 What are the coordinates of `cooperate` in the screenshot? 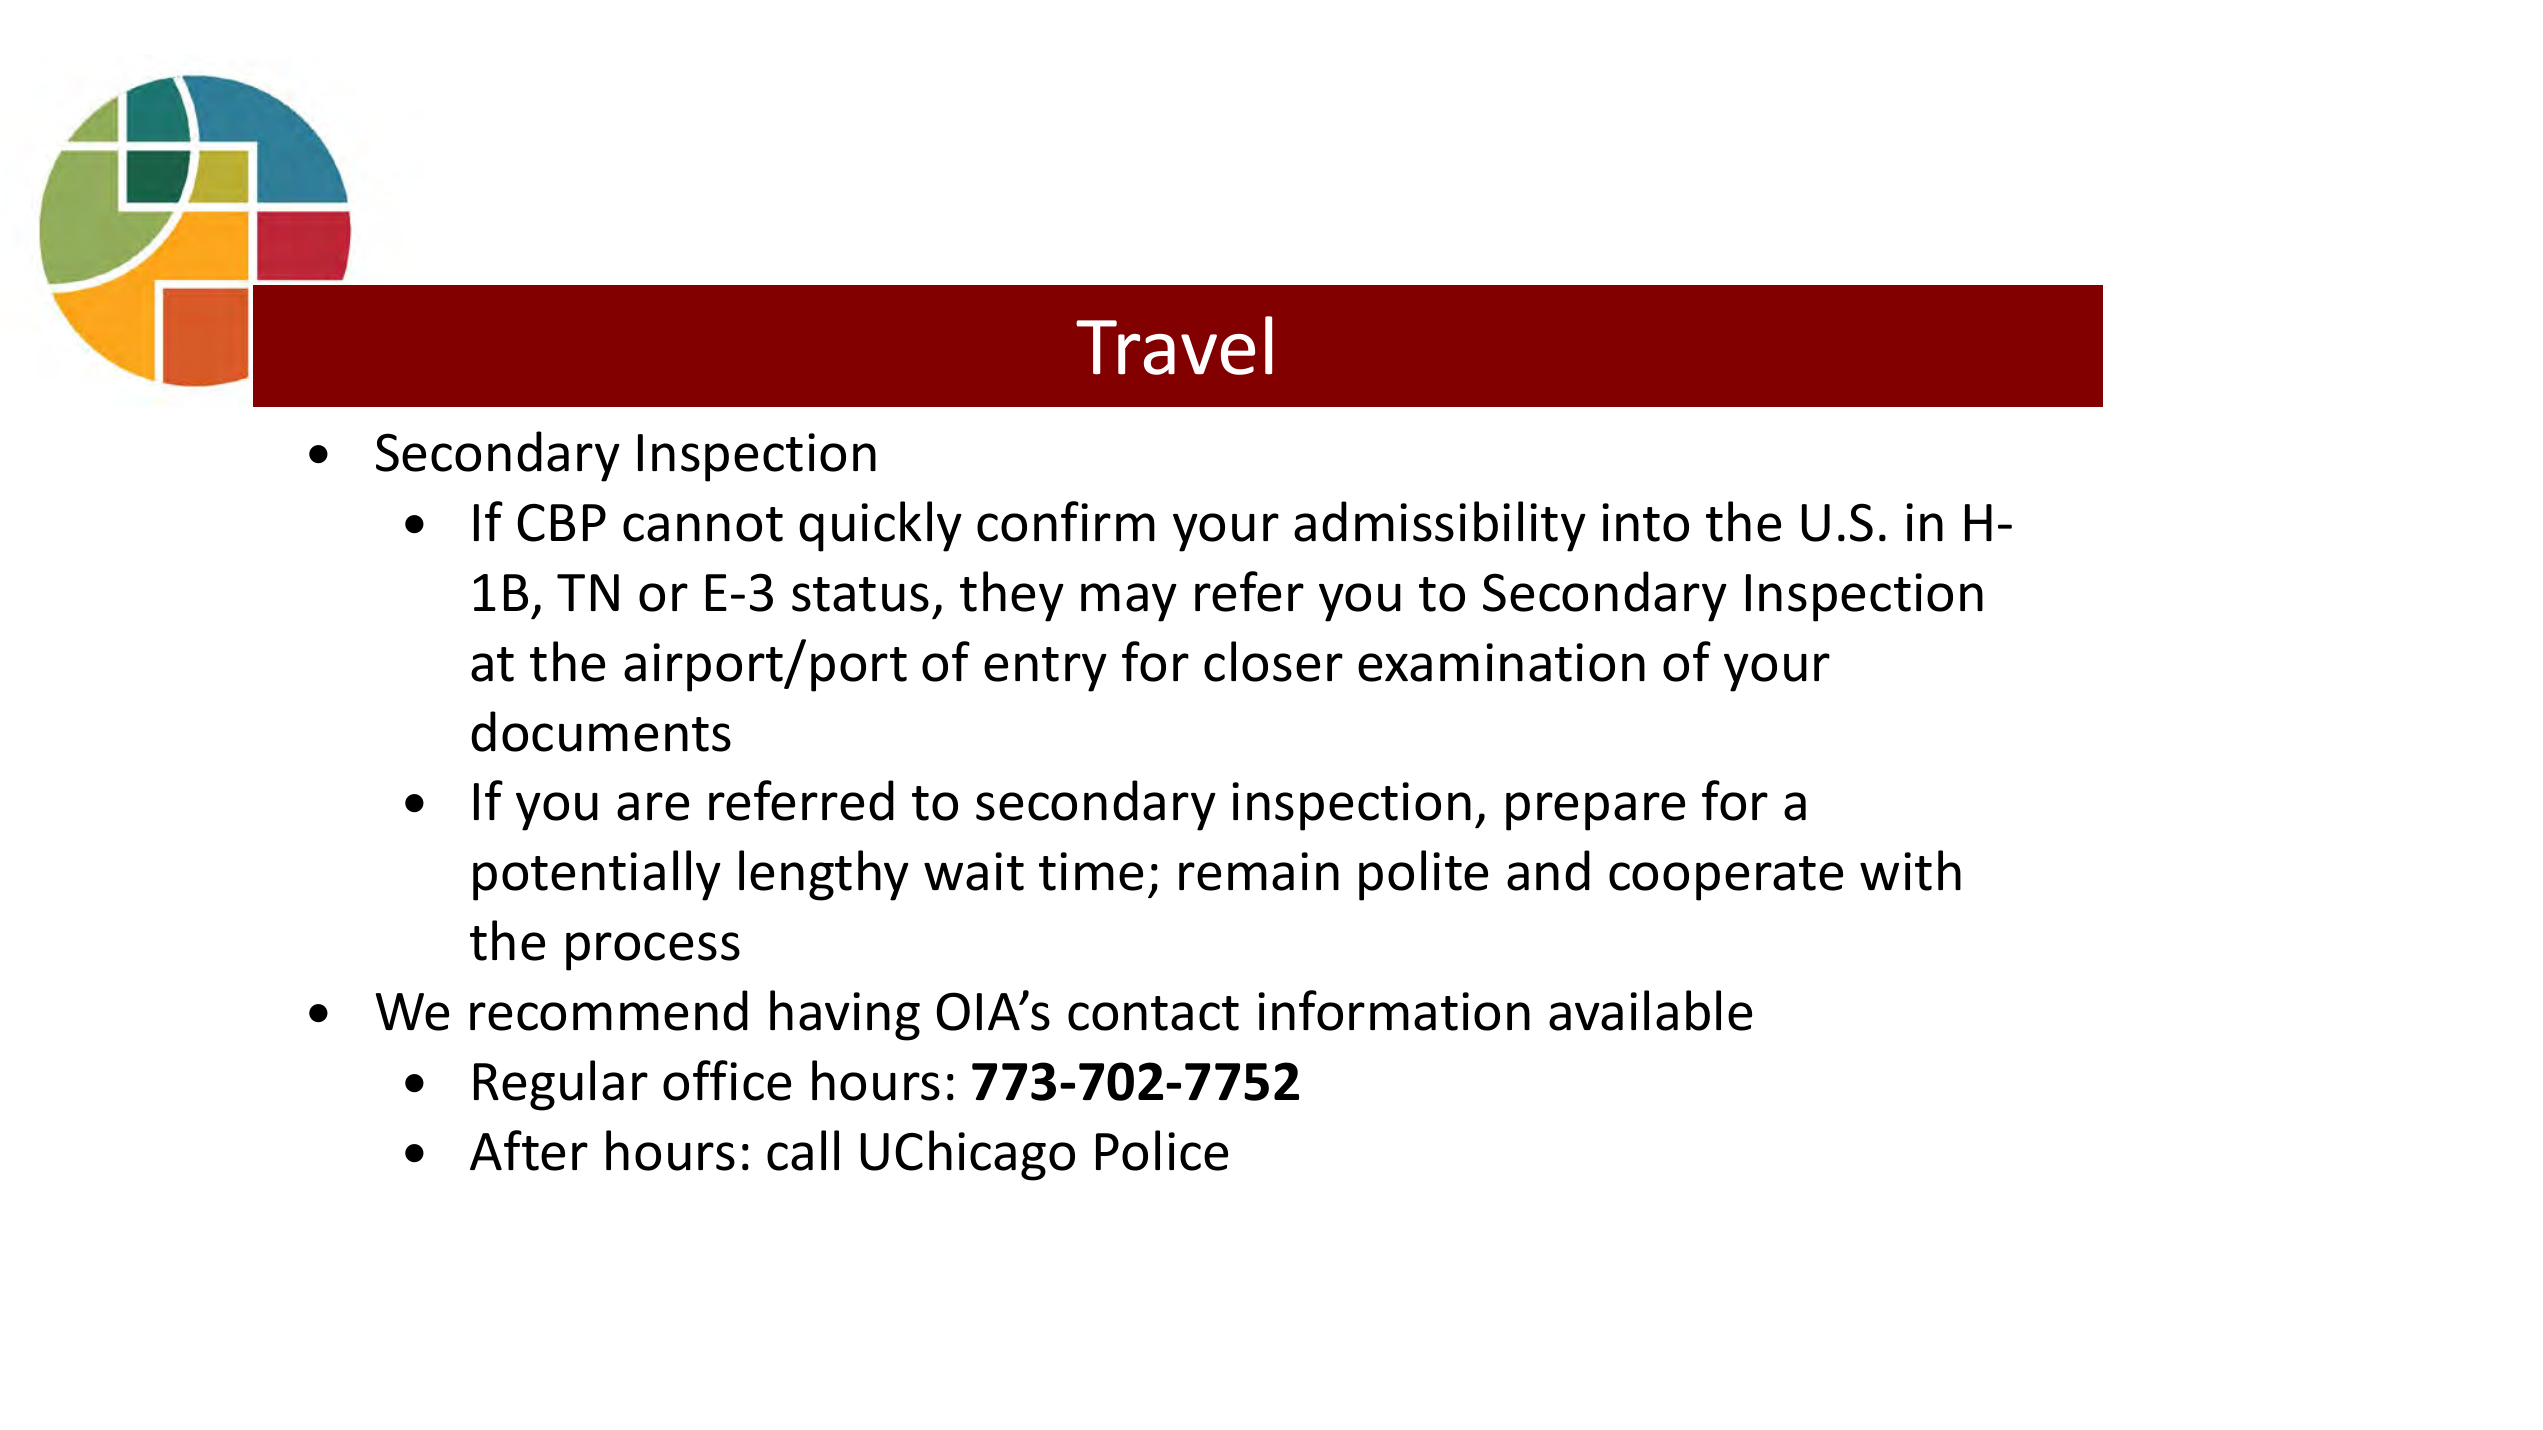 It's located at (1726, 878).
